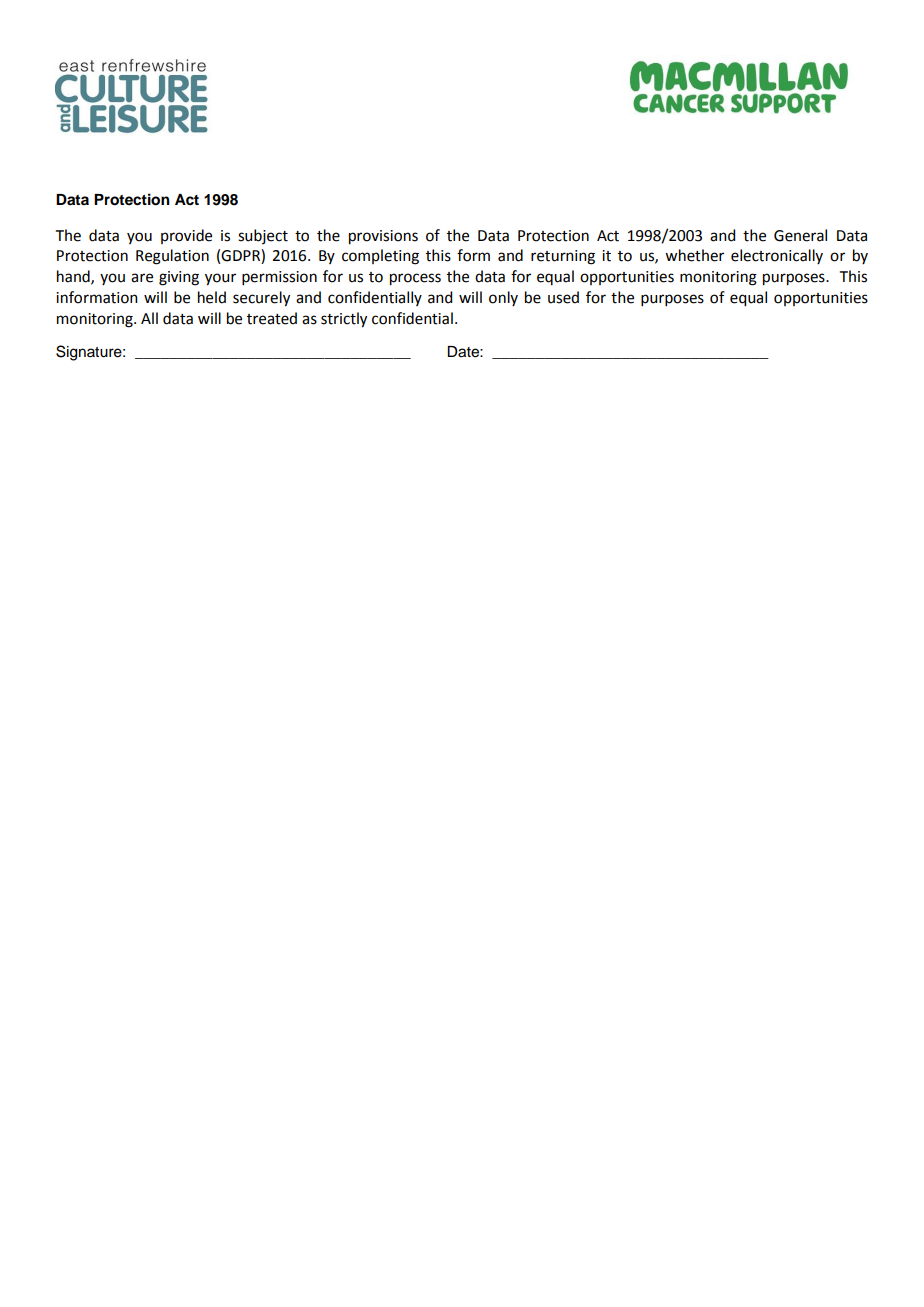 The height and width of the document is (1307, 924). I want to click on provide, so click(186, 236).
